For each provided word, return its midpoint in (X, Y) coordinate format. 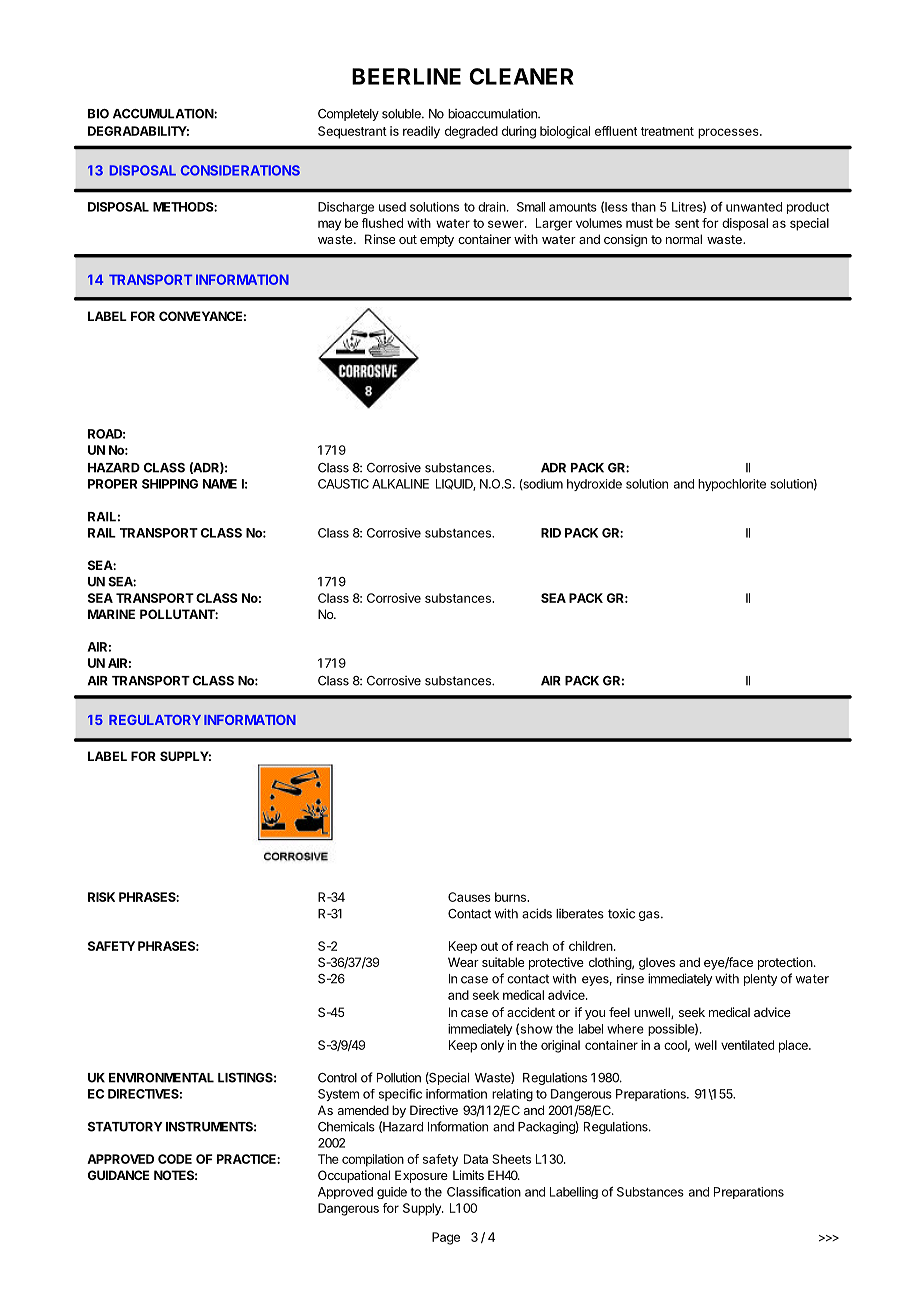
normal (684, 239)
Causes (469, 897)
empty (437, 241)
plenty (760, 980)
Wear (463, 962)
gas (650, 916)
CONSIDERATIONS (240, 170)
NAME (220, 484)
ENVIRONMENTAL (161, 1078)
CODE (175, 1159)
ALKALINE (400, 484)
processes (729, 133)
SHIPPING (170, 484)
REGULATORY (155, 720)
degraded (471, 132)
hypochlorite (732, 485)
